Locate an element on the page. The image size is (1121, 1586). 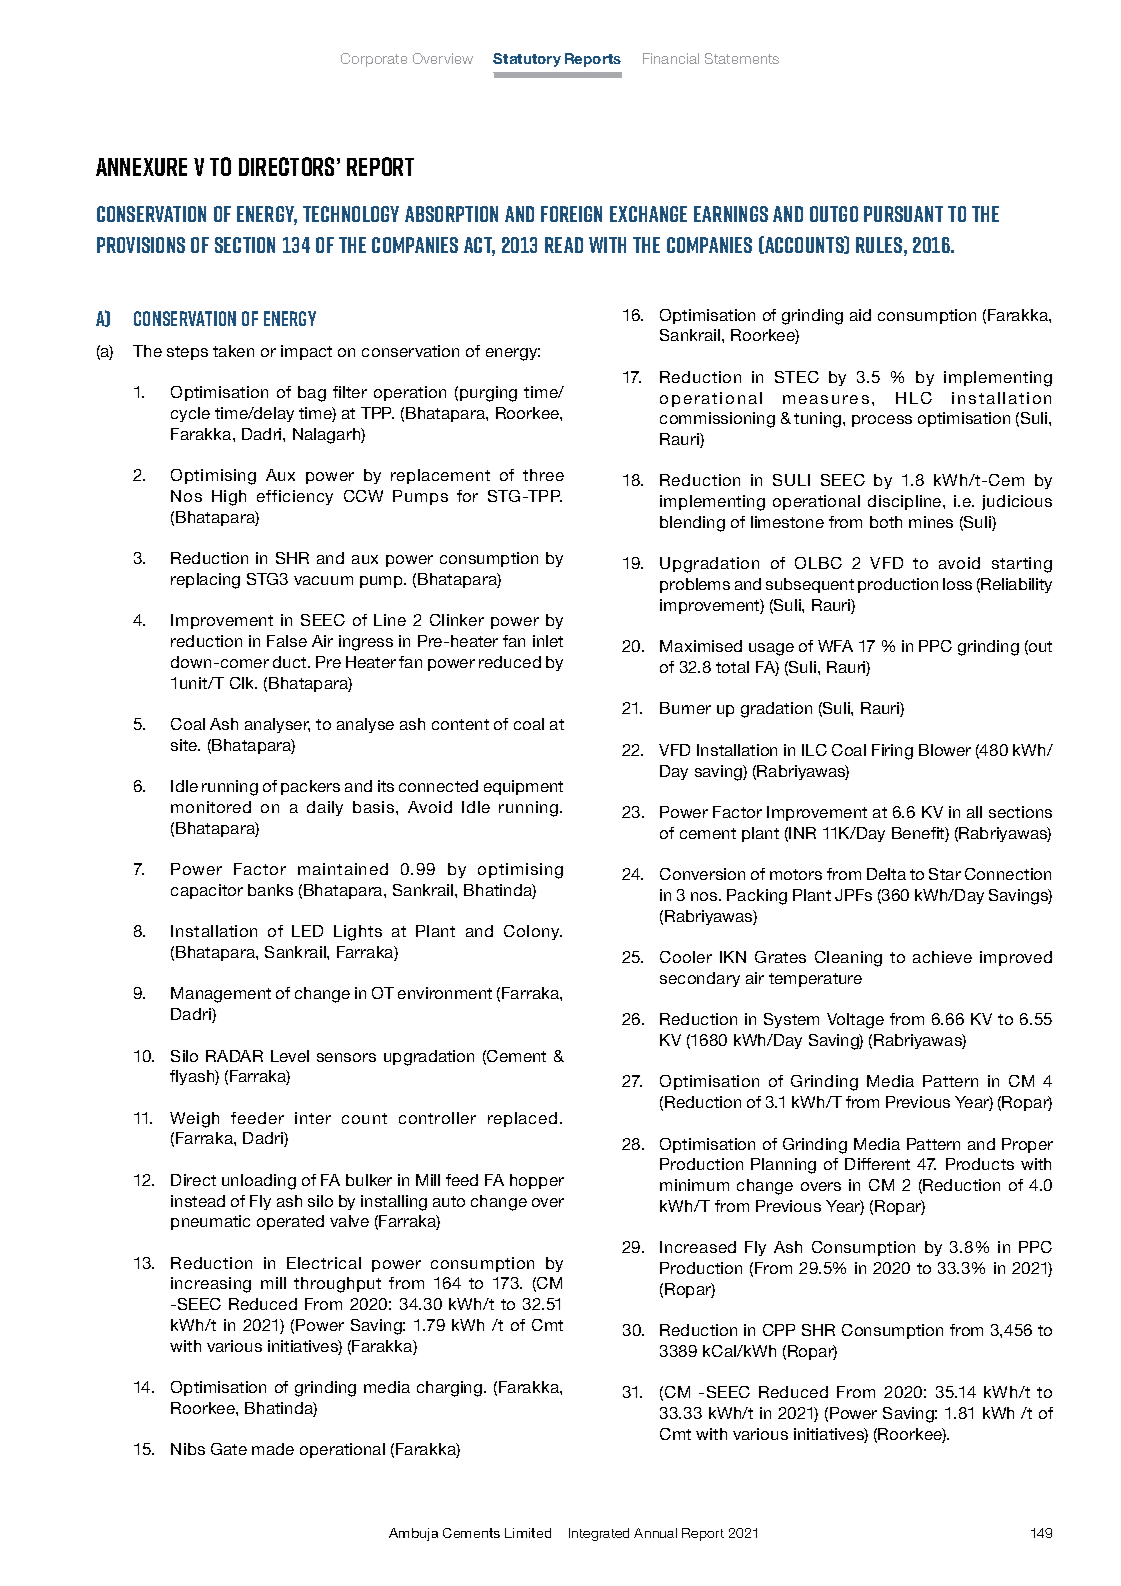
Corporate is located at coordinates (374, 60).
